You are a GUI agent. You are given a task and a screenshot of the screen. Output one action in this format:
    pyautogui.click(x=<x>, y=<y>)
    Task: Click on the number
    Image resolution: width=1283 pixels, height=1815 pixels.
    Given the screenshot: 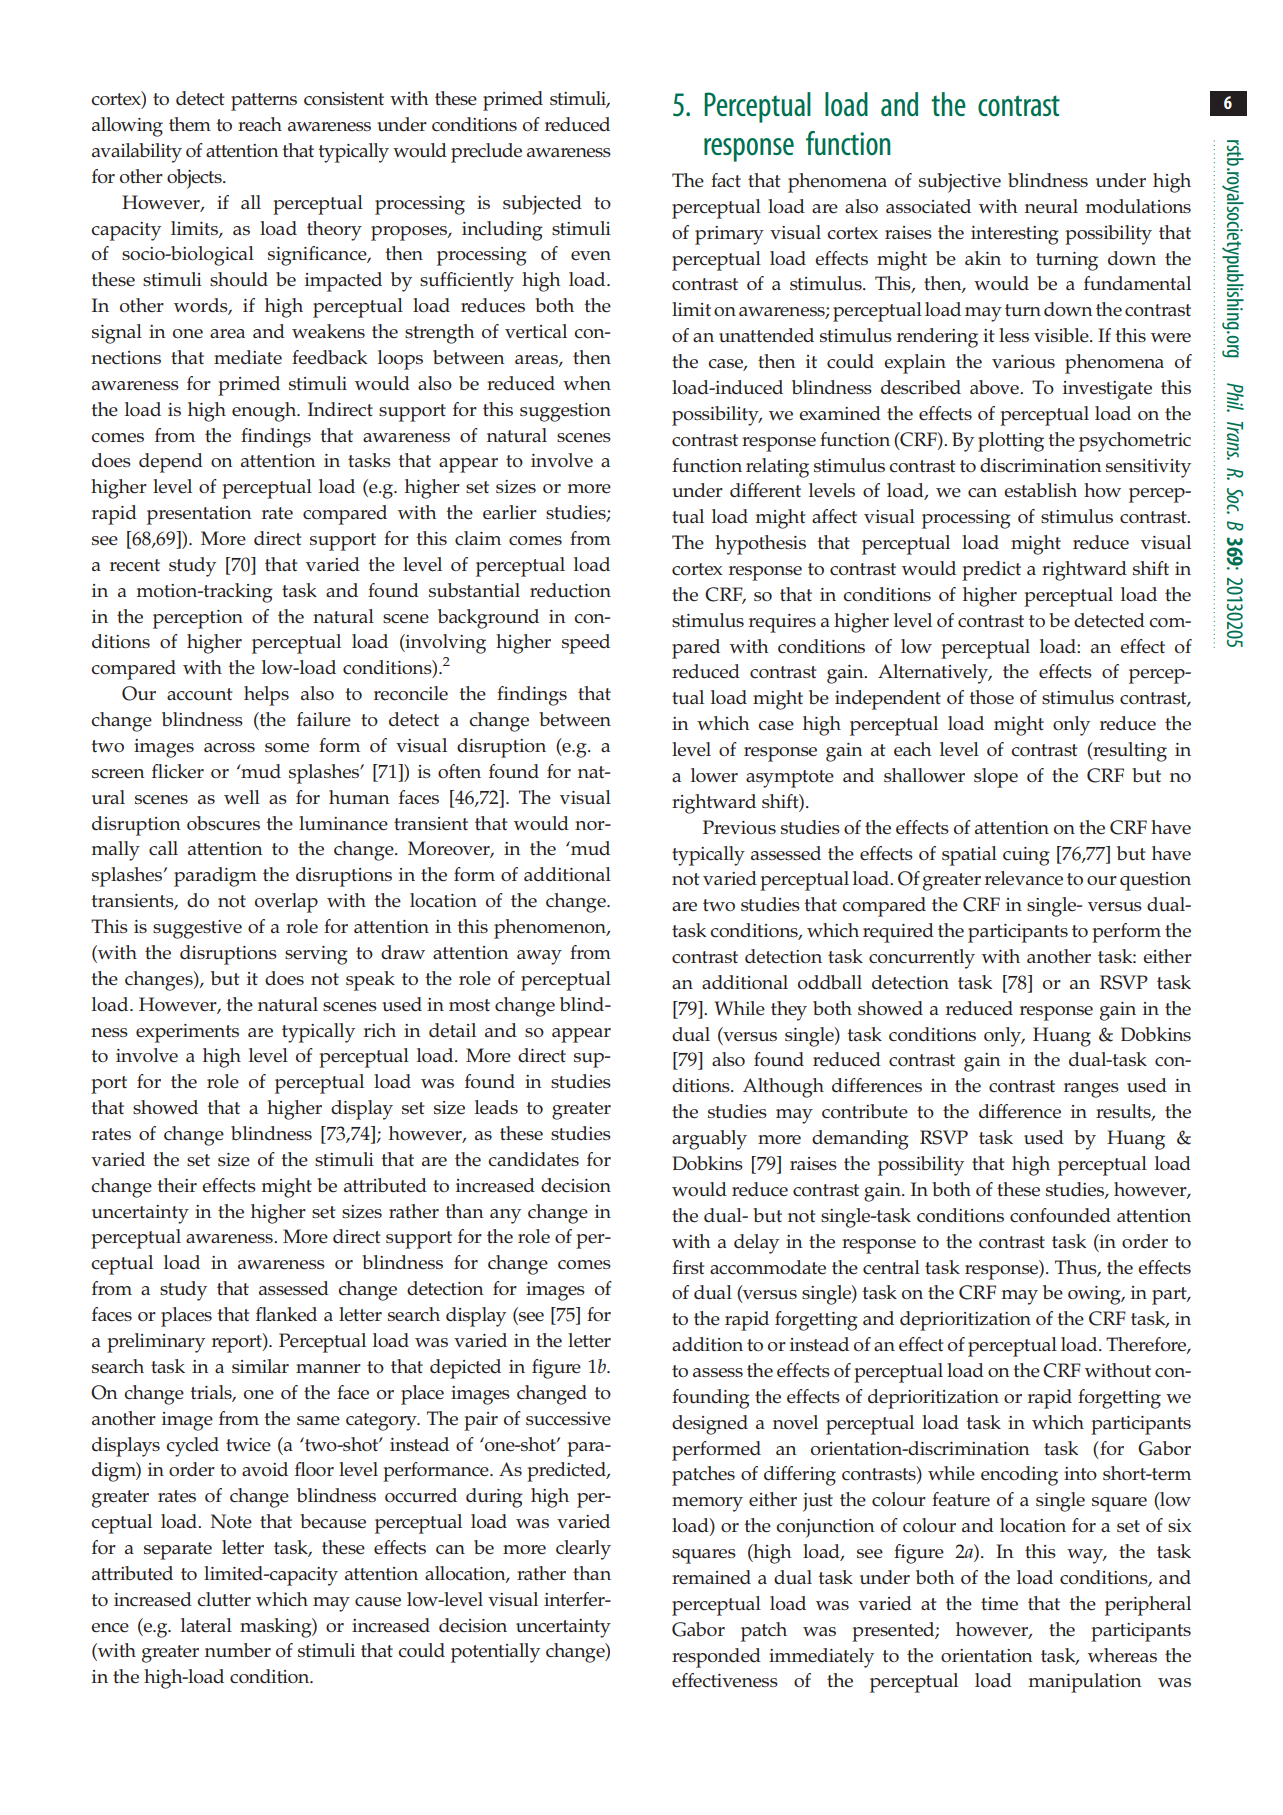 What is the action you would take?
    pyautogui.click(x=238, y=1650)
